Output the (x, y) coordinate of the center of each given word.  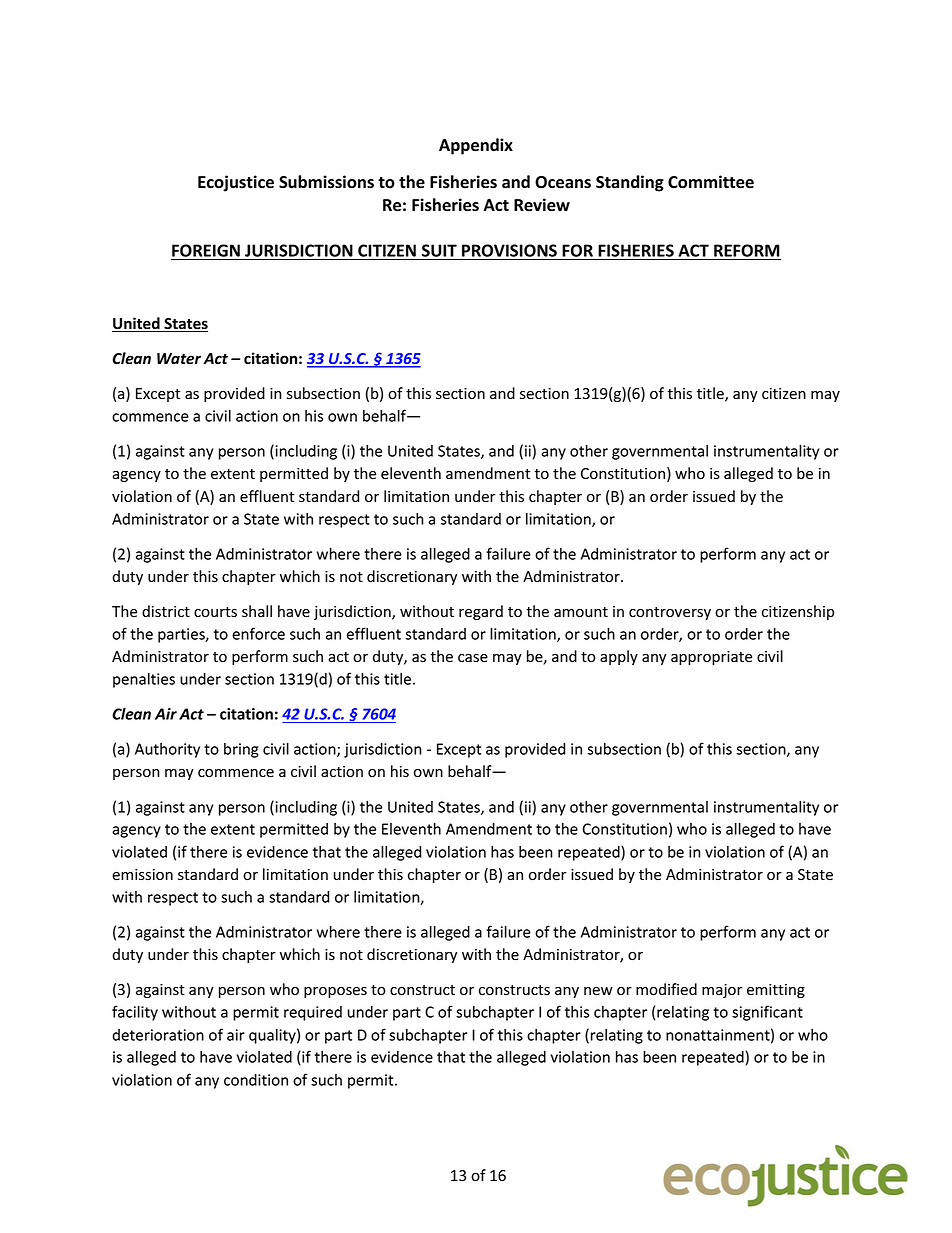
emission (142, 875)
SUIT (439, 250)
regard (481, 612)
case (473, 658)
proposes (335, 992)
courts (215, 612)
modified (666, 989)
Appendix (476, 146)
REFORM (747, 250)
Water (179, 359)
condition (256, 1080)
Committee (711, 182)
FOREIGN (206, 250)
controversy (670, 613)
